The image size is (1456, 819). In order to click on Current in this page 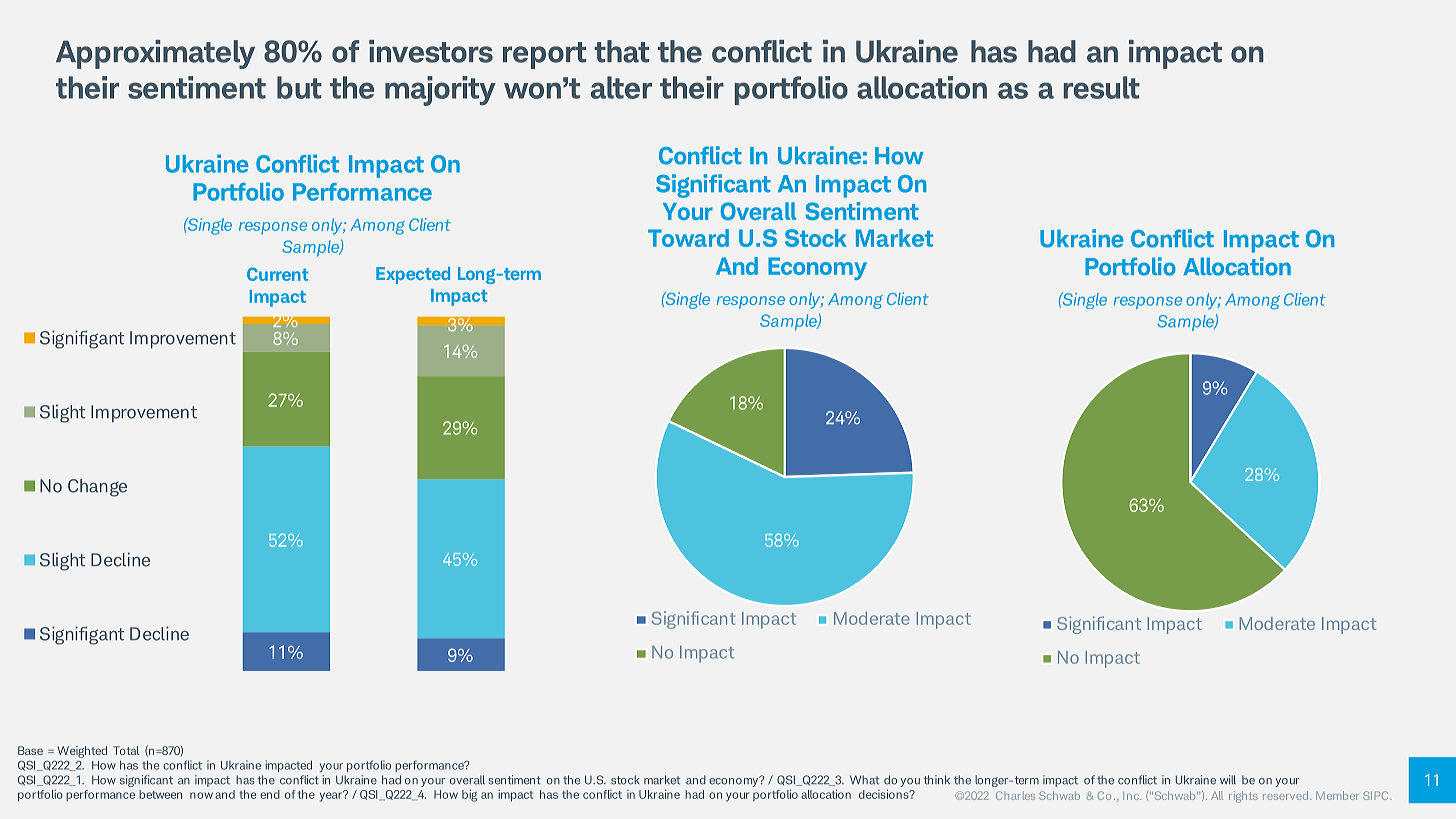, I will do `click(277, 274)`.
